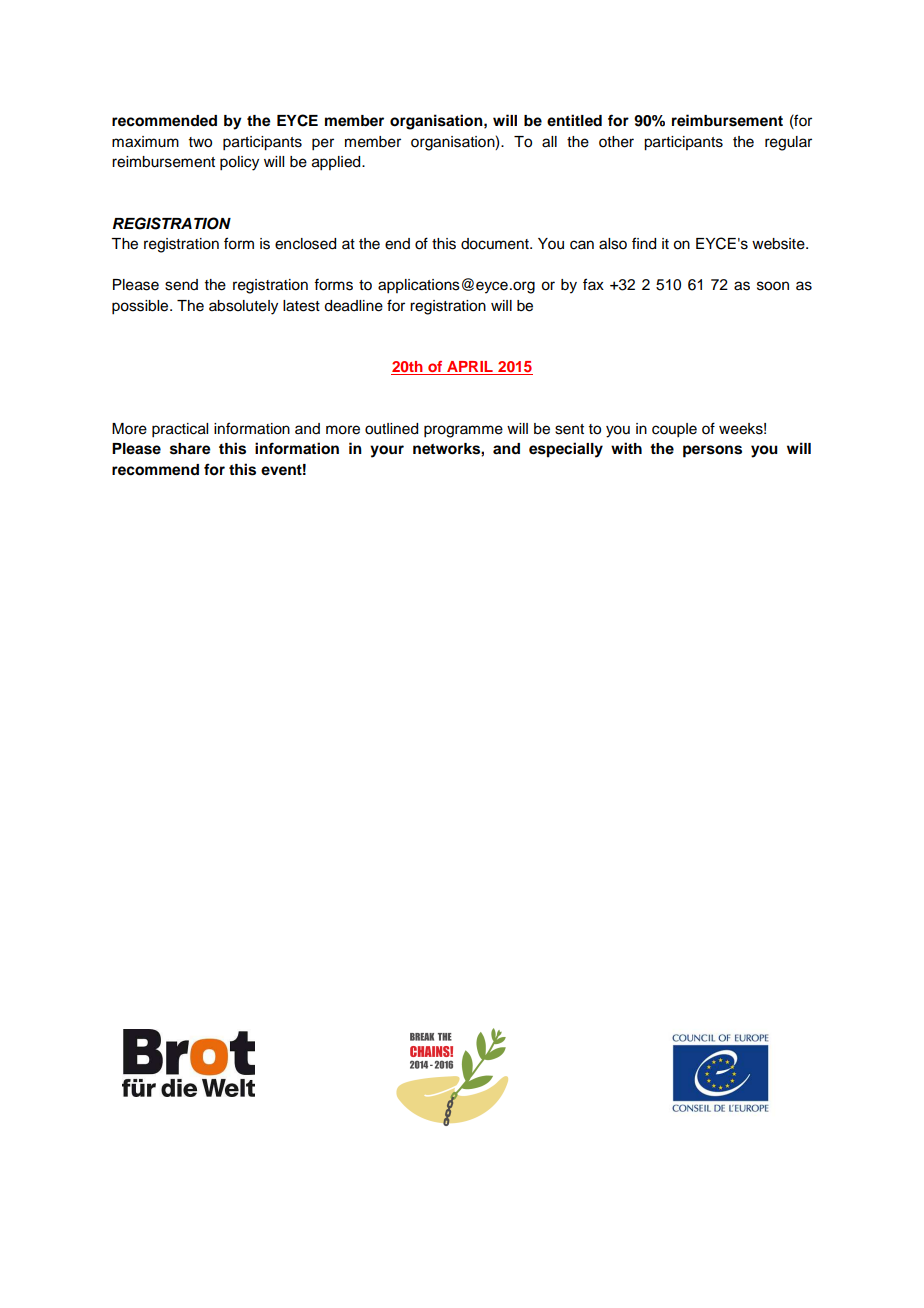 The height and width of the image is (1308, 924). I want to click on soon, so click(773, 286).
